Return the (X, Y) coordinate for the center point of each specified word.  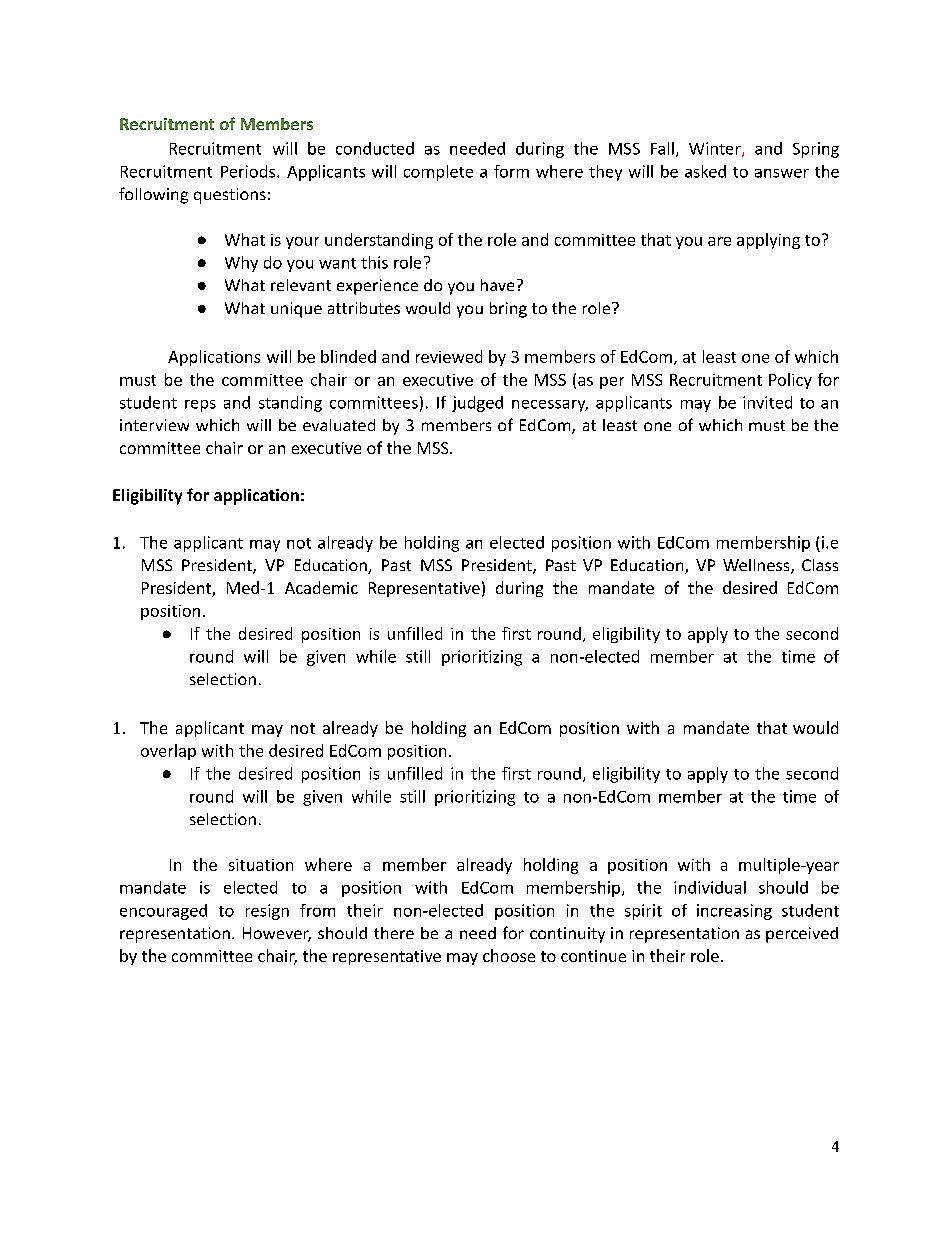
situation (261, 865)
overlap (168, 752)
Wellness (757, 566)
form (511, 171)
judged (477, 404)
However (277, 934)
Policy (790, 381)
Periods (248, 171)
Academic (321, 587)
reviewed (449, 356)
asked (705, 171)
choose (509, 955)
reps (200, 406)
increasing (734, 912)
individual (710, 887)
